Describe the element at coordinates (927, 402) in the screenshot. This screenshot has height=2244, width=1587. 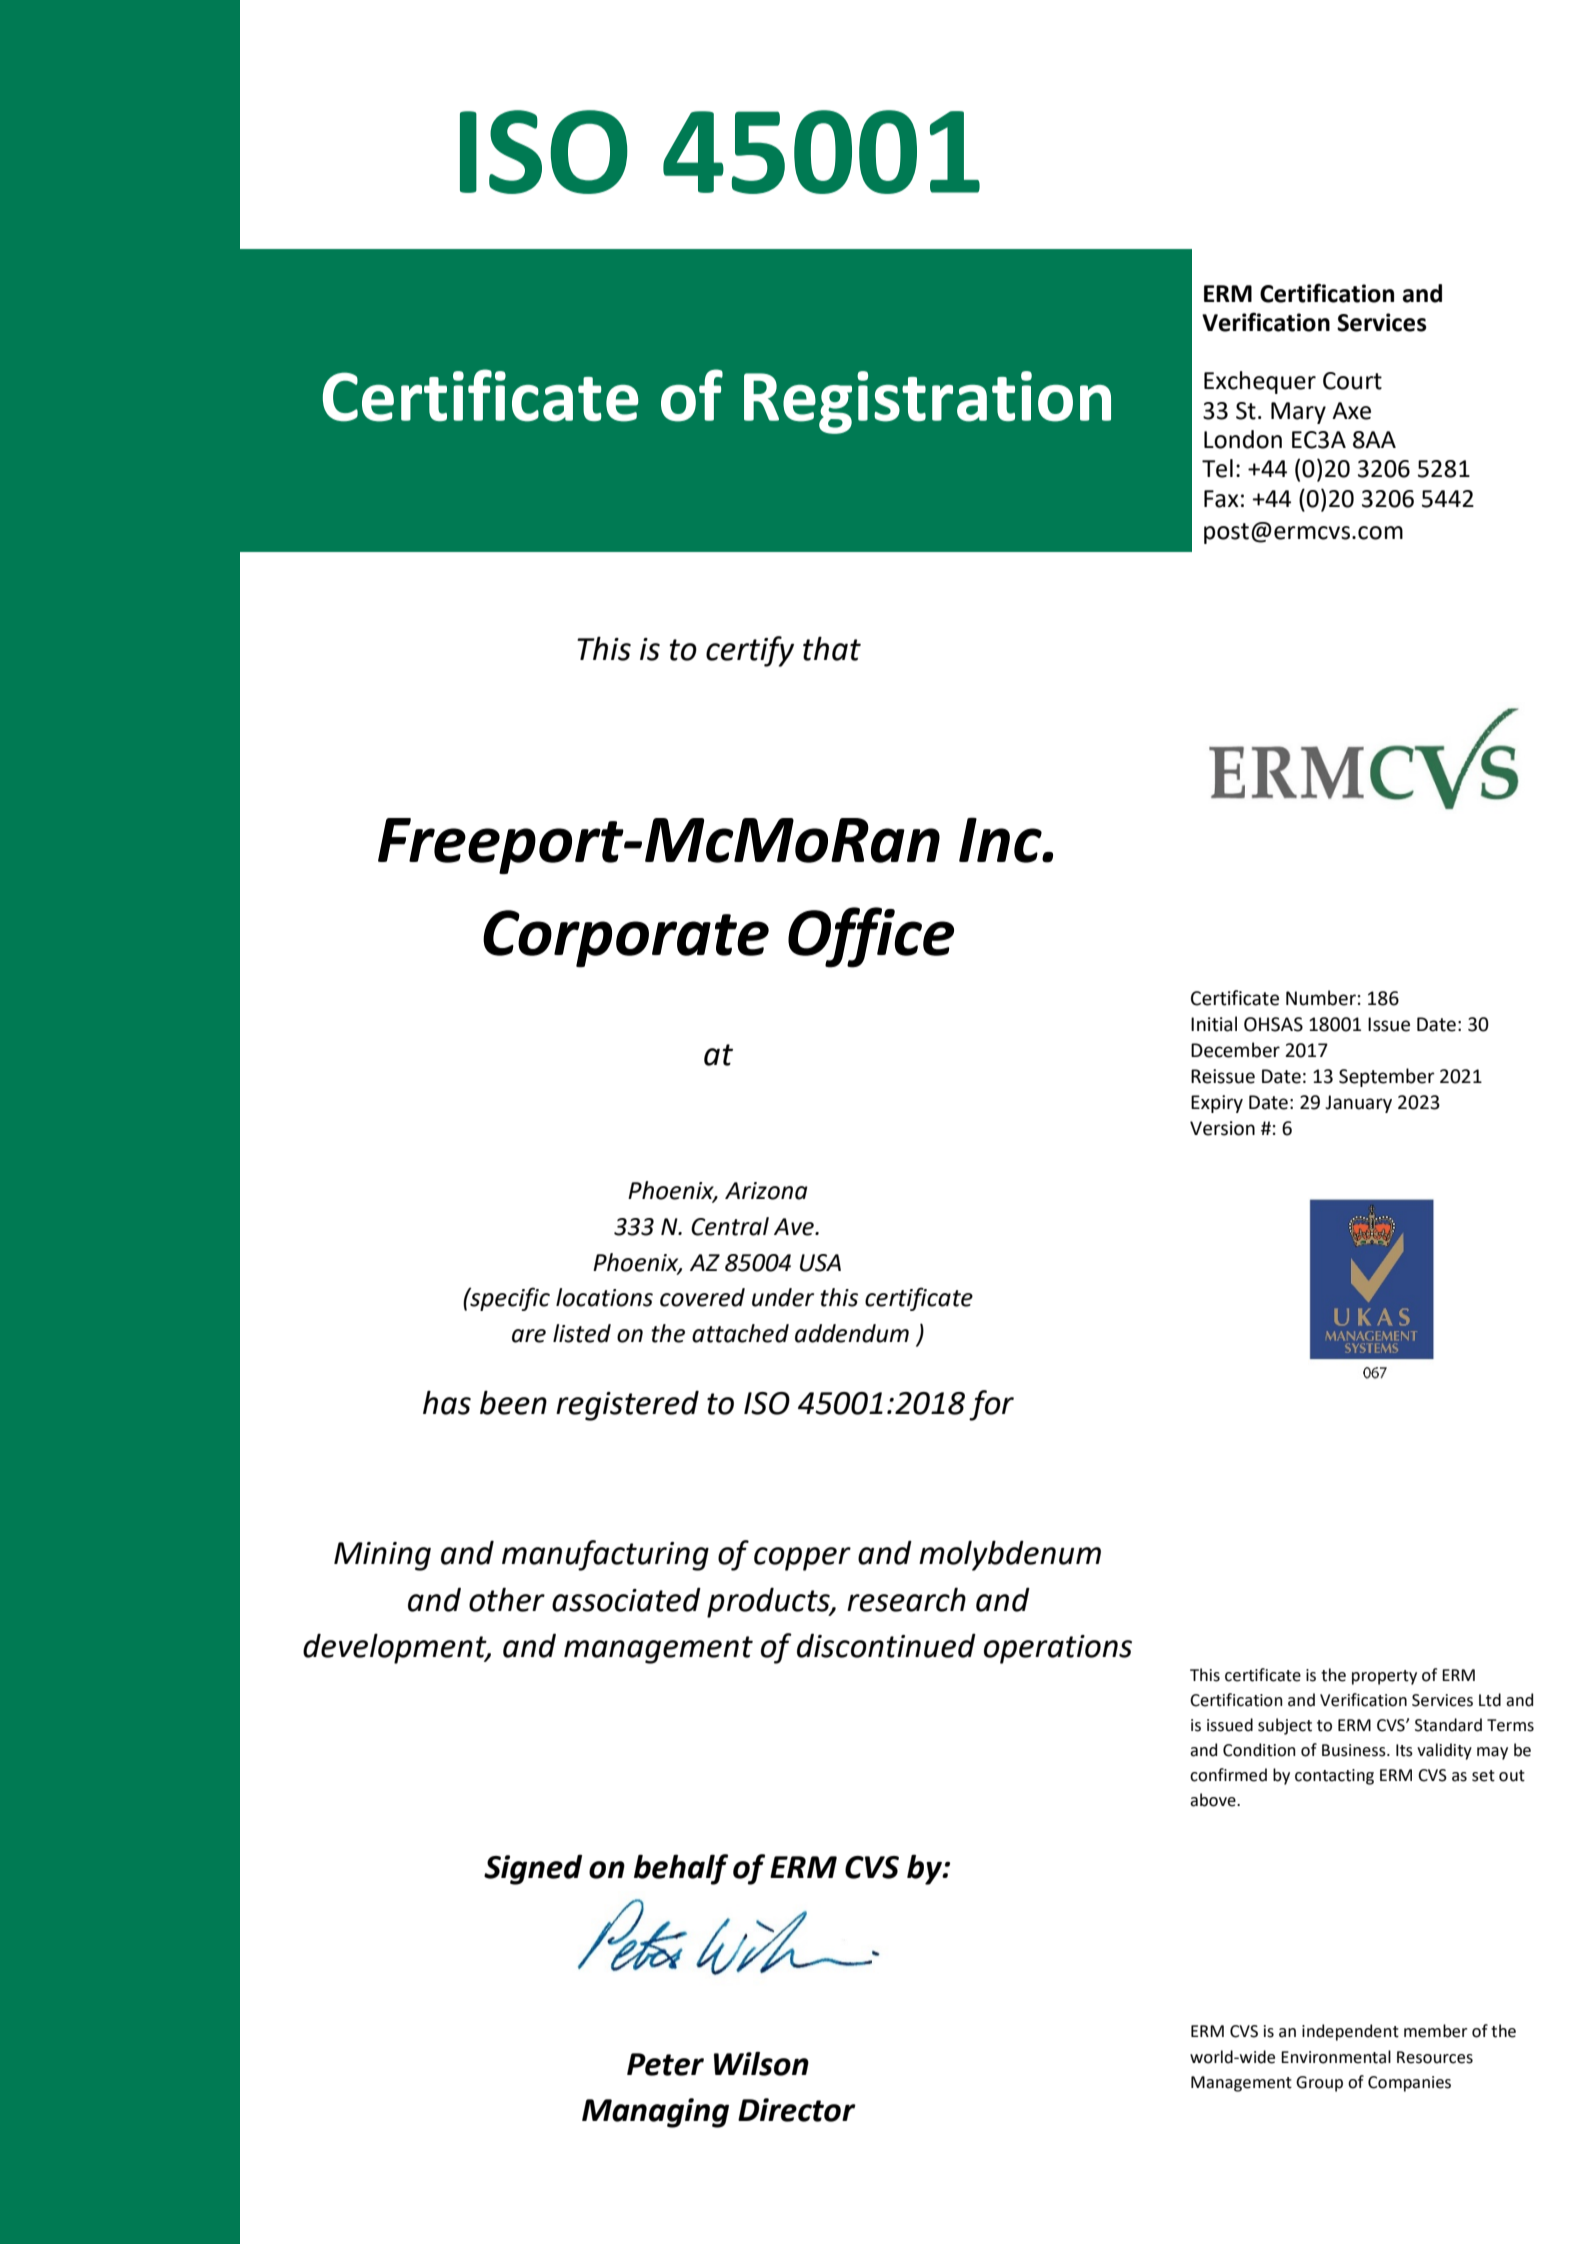
I see `Registration` at that location.
